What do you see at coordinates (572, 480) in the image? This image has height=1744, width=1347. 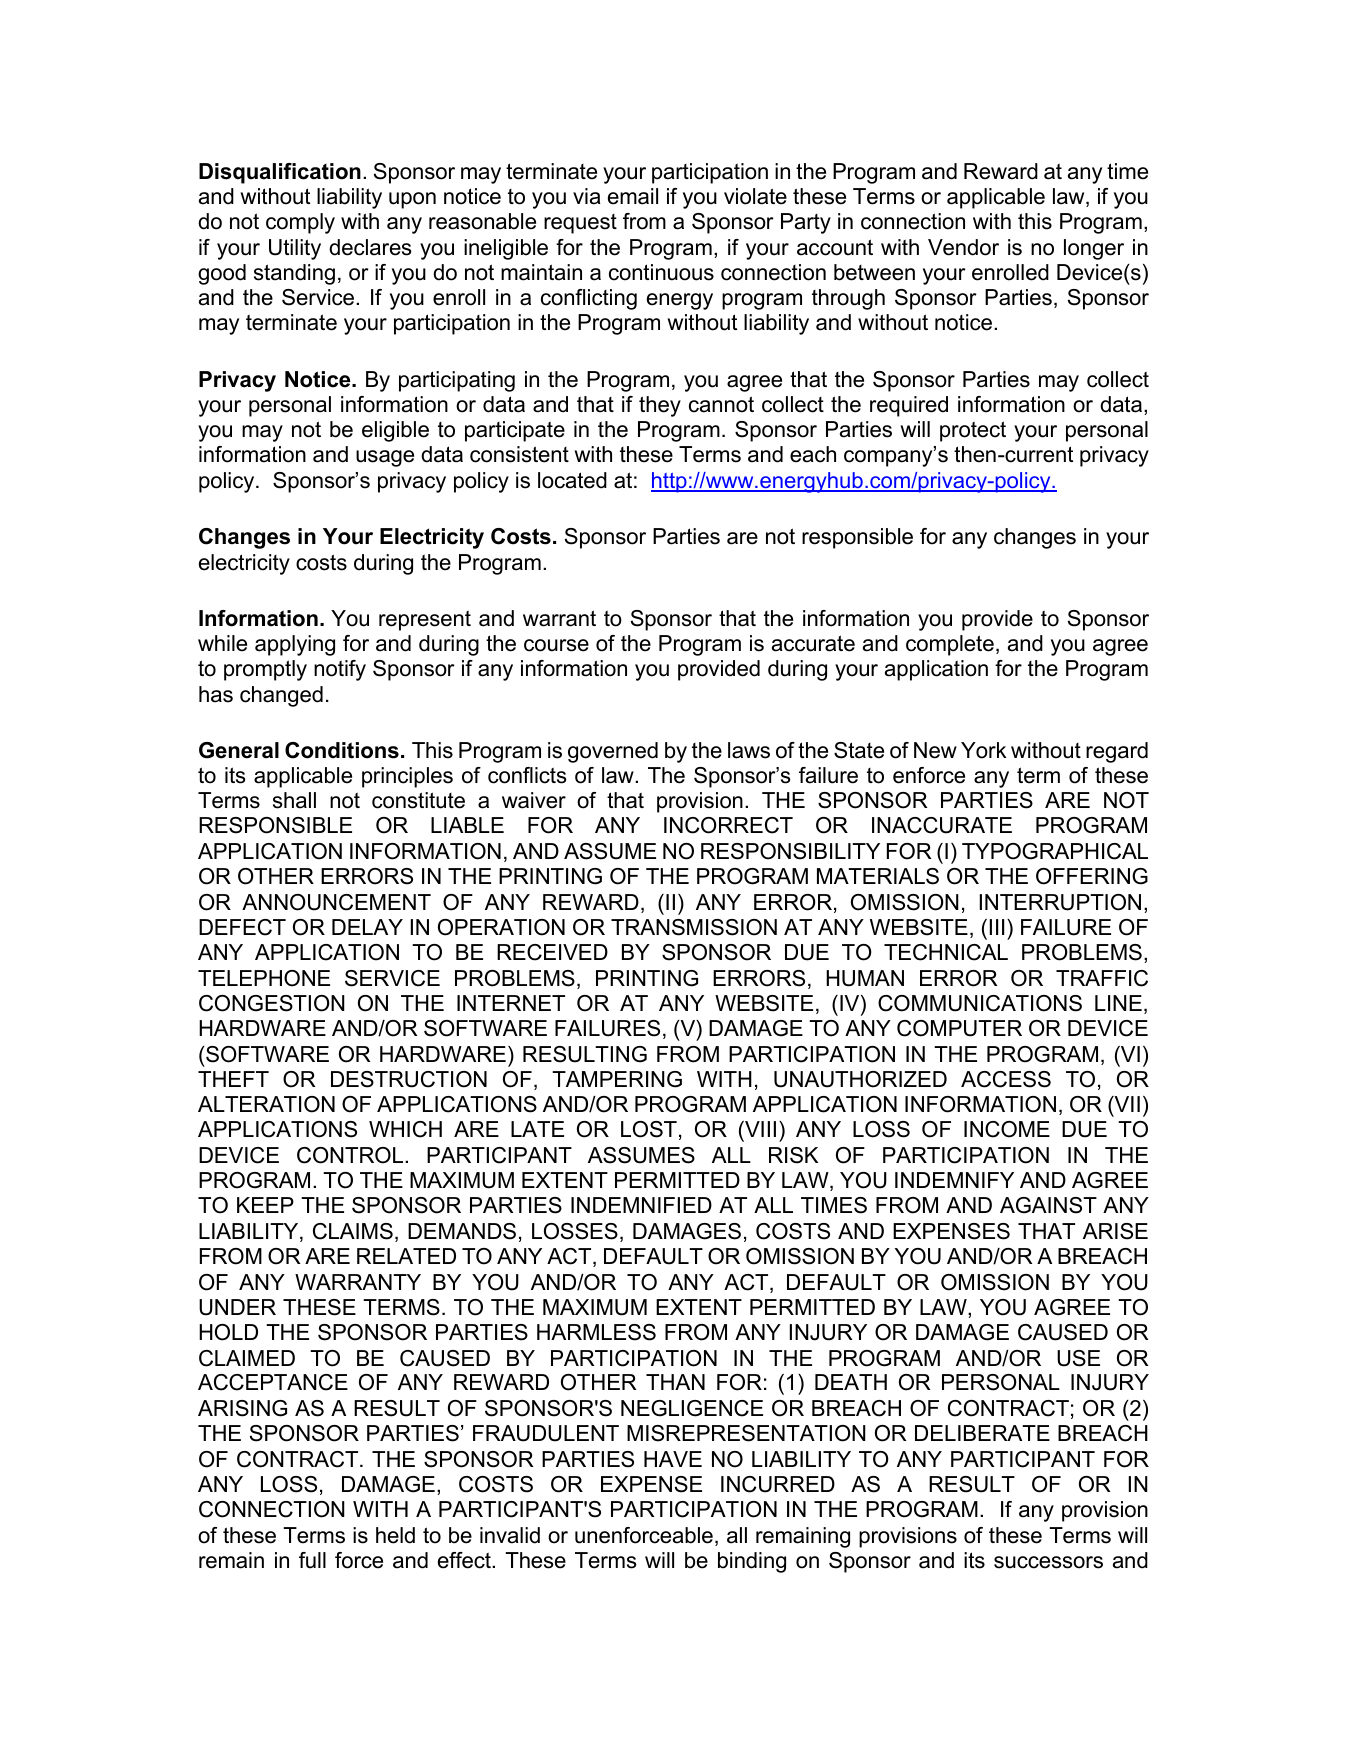 I see `located` at bounding box center [572, 480].
